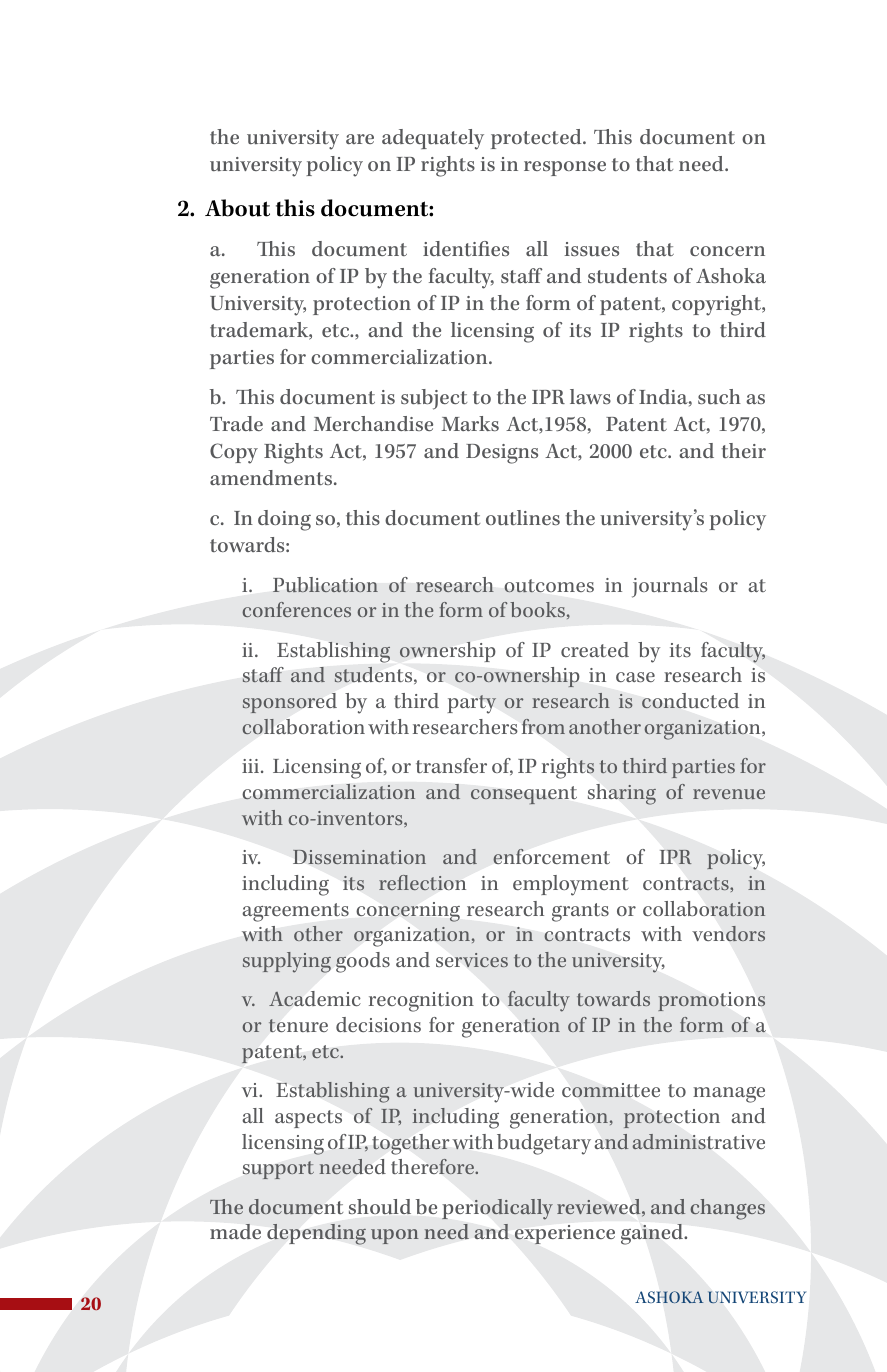 This image has height=1372, width=887. Describe the element at coordinates (729, 933) in the image. I see `vendors` at that location.
